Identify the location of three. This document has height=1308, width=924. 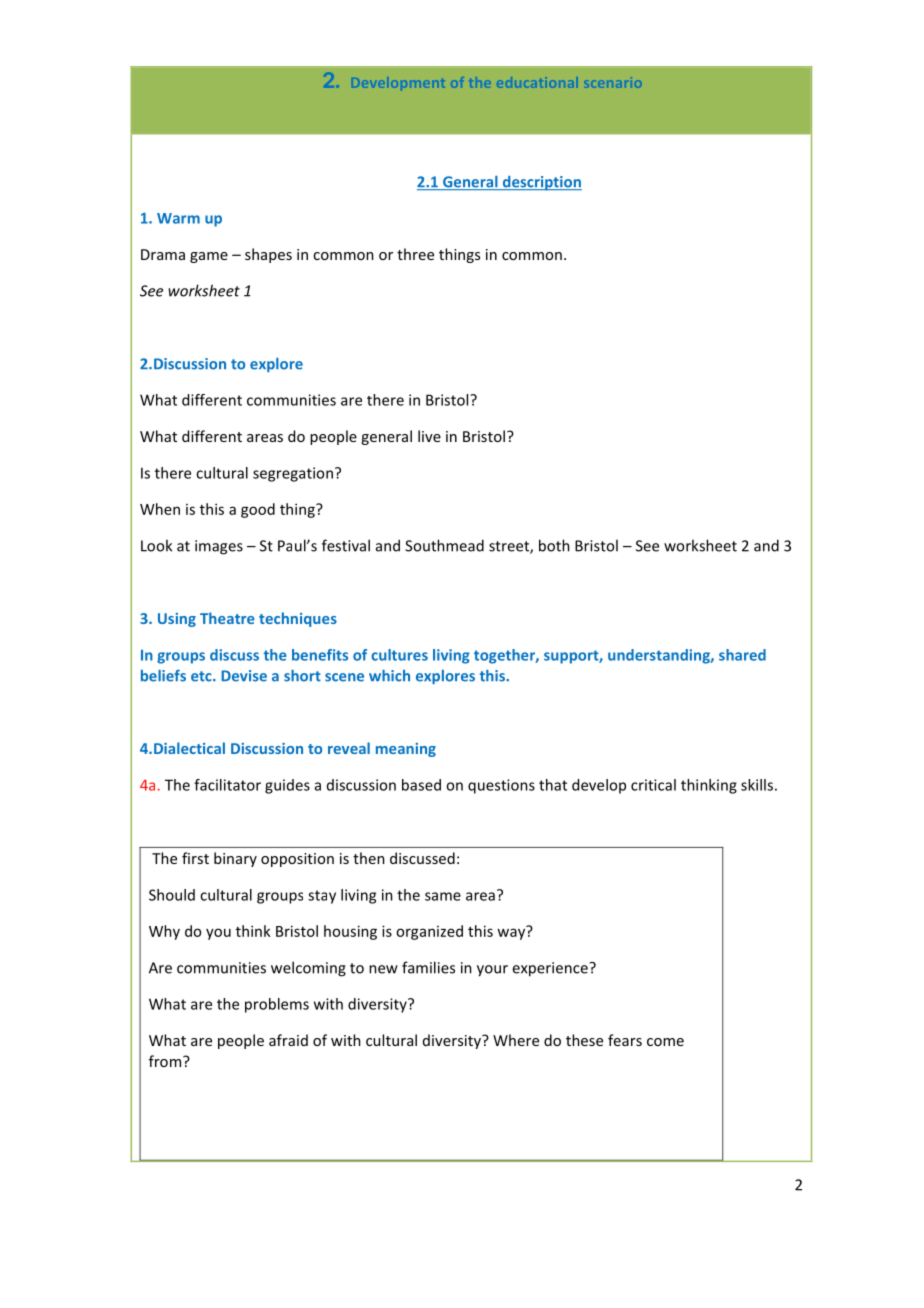
(415, 254).
